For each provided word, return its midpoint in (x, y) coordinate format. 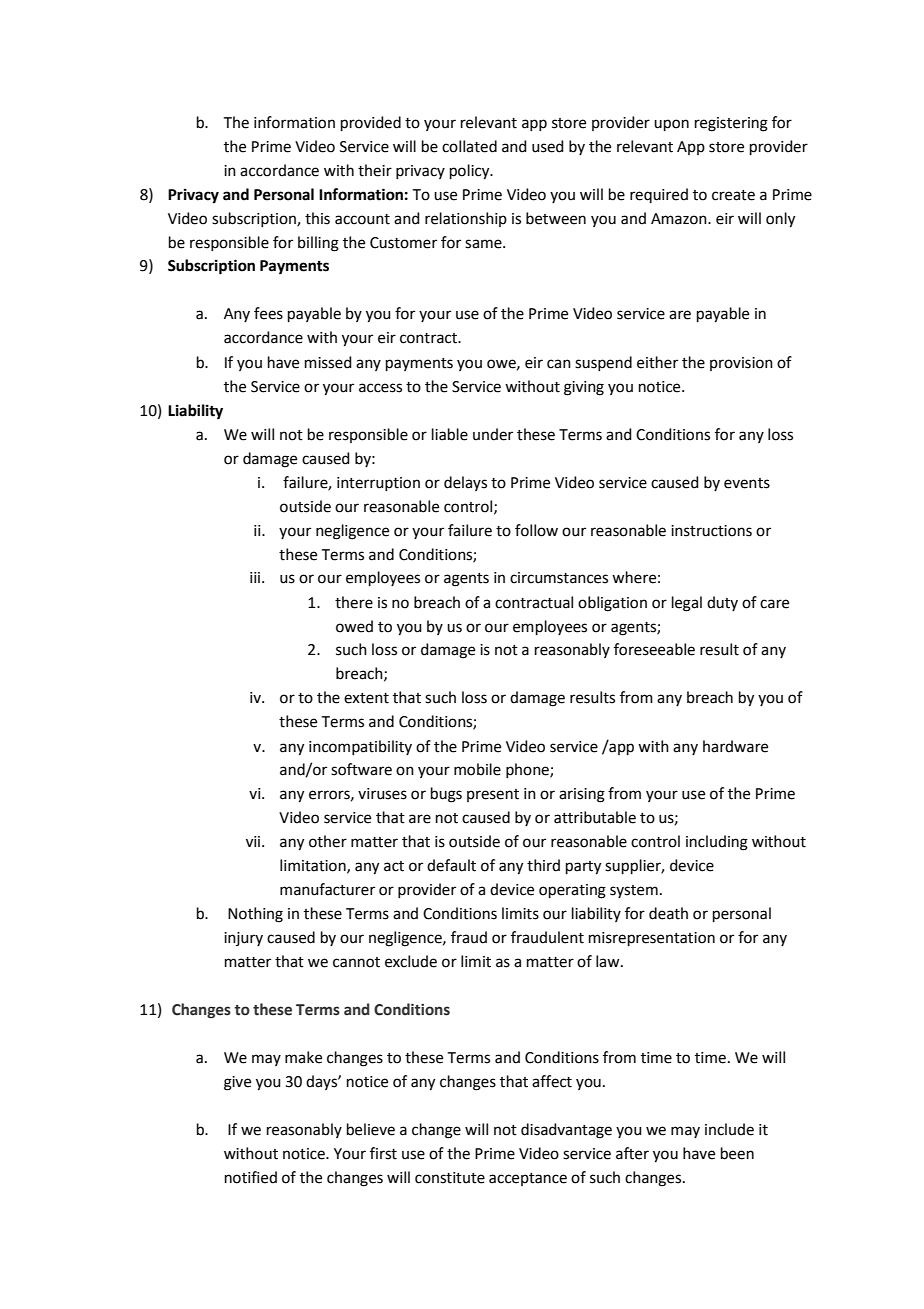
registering (731, 124)
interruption (378, 484)
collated (469, 146)
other (328, 841)
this (317, 218)
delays (465, 483)
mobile (477, 769)
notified (251, 1177)
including (717, 843)
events (747, 483)
